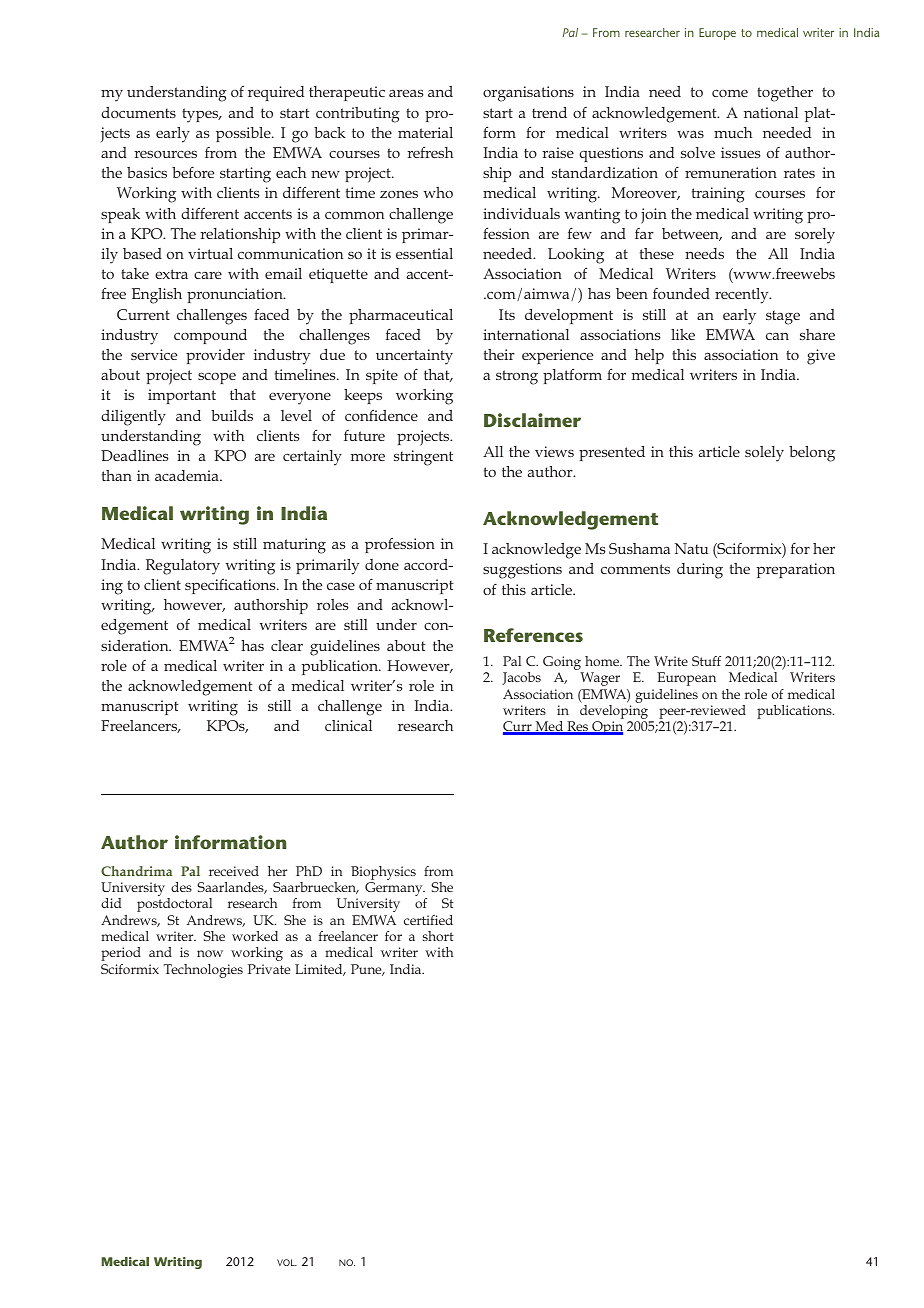 Image resolution: width=924 pixels, height=1308 pixels. I want to click on Jacobs, so click(521, 678).
